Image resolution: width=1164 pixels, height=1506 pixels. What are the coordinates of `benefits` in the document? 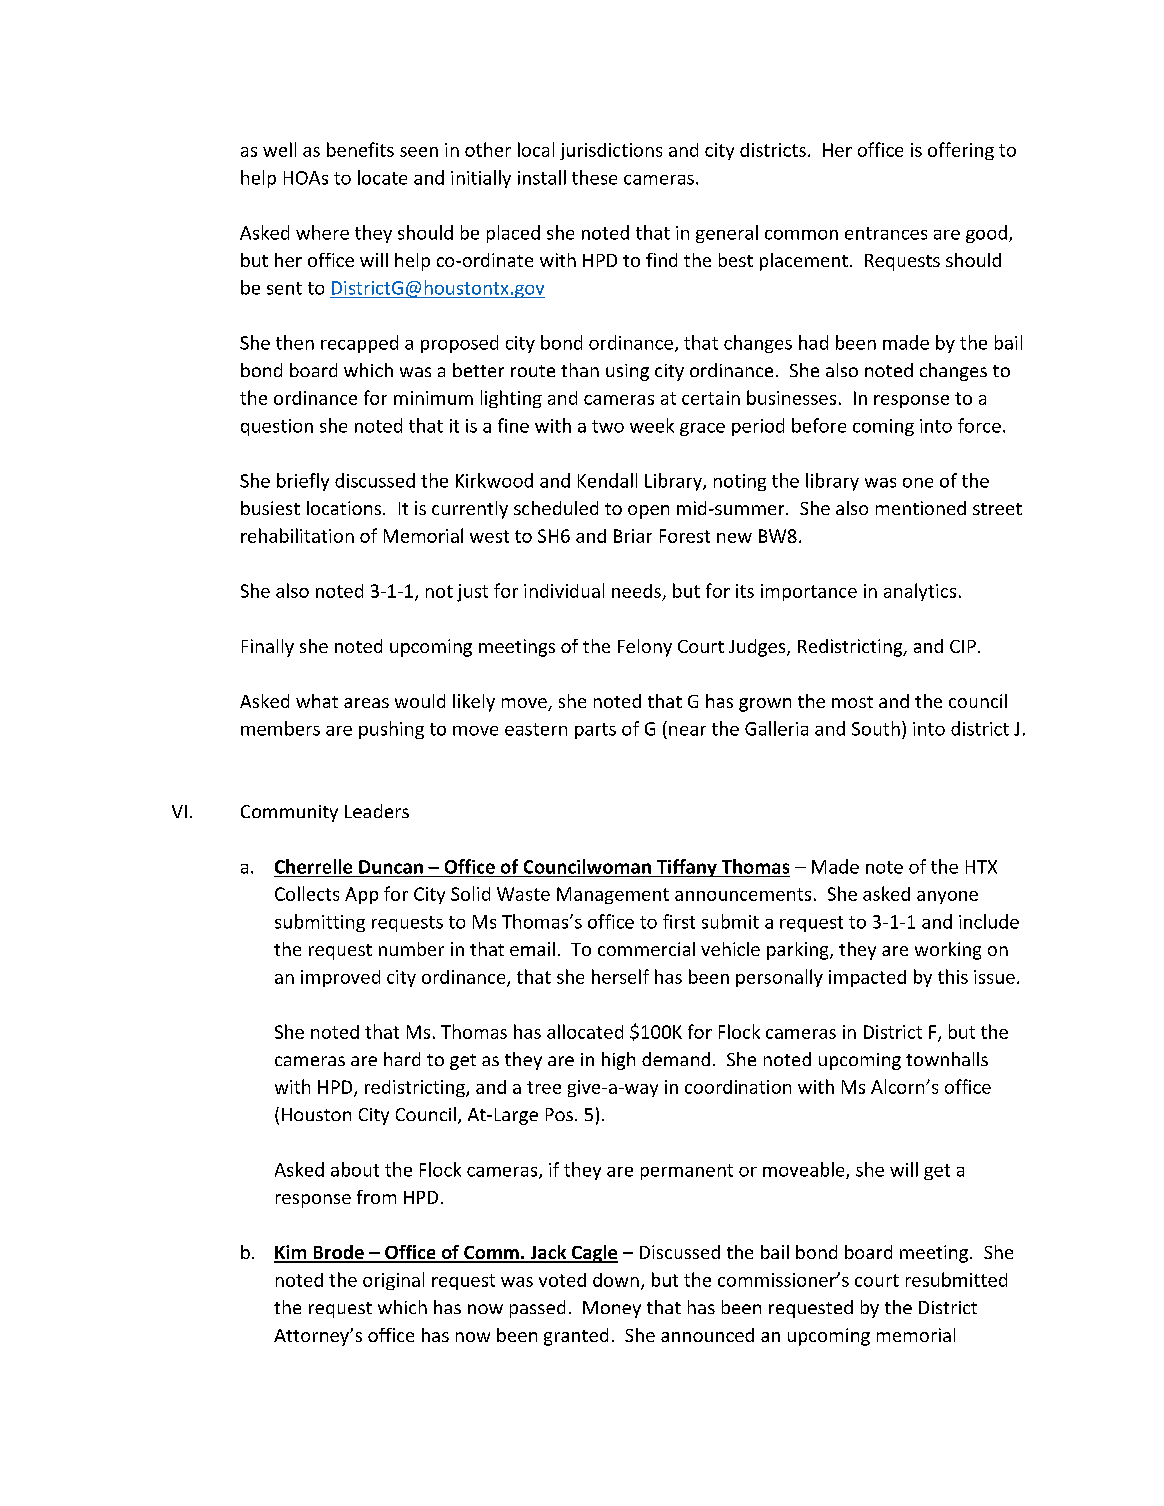 It's located at (360, 149).
